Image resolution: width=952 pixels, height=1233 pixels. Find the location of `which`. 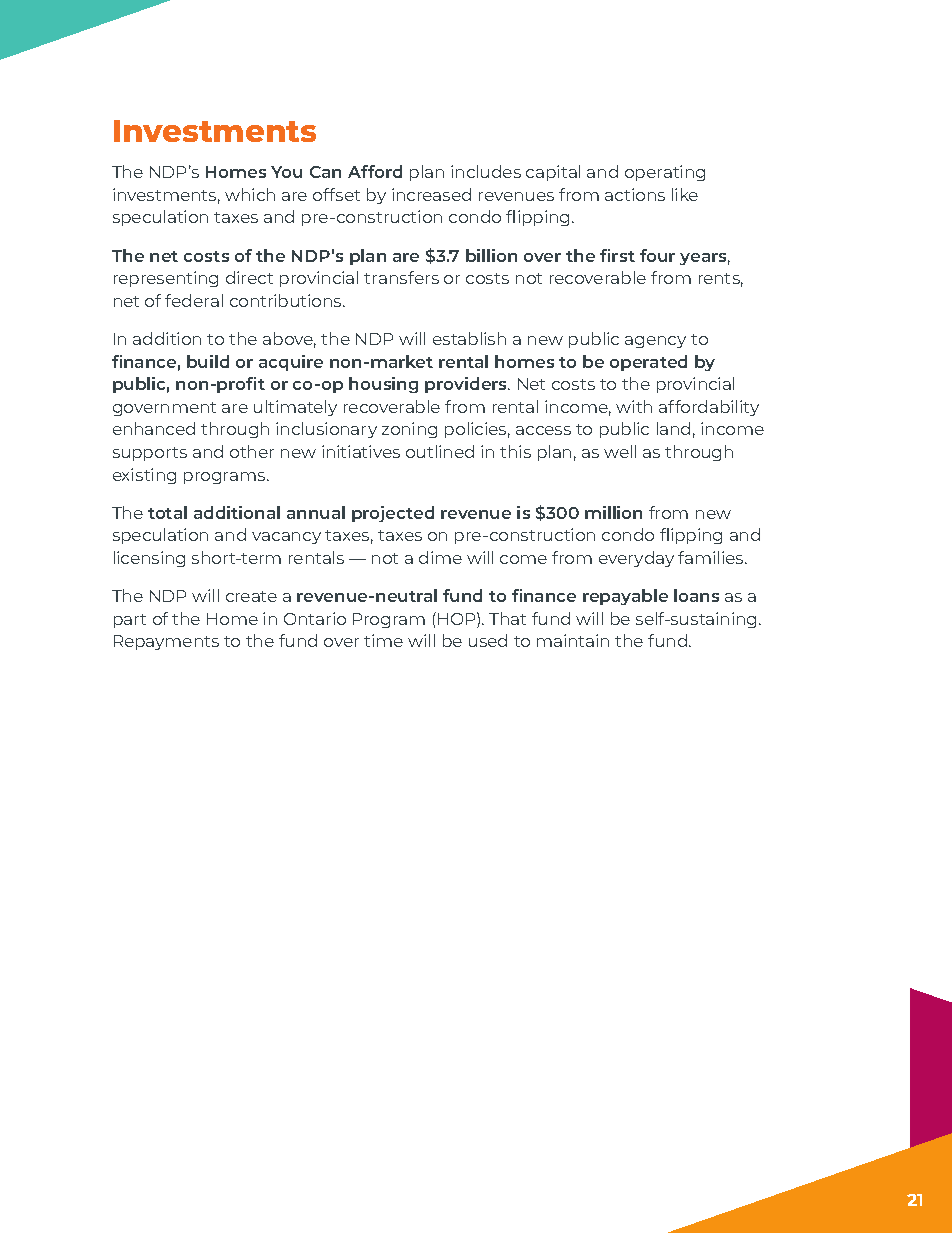

which is located at coordinates (250, 194).
